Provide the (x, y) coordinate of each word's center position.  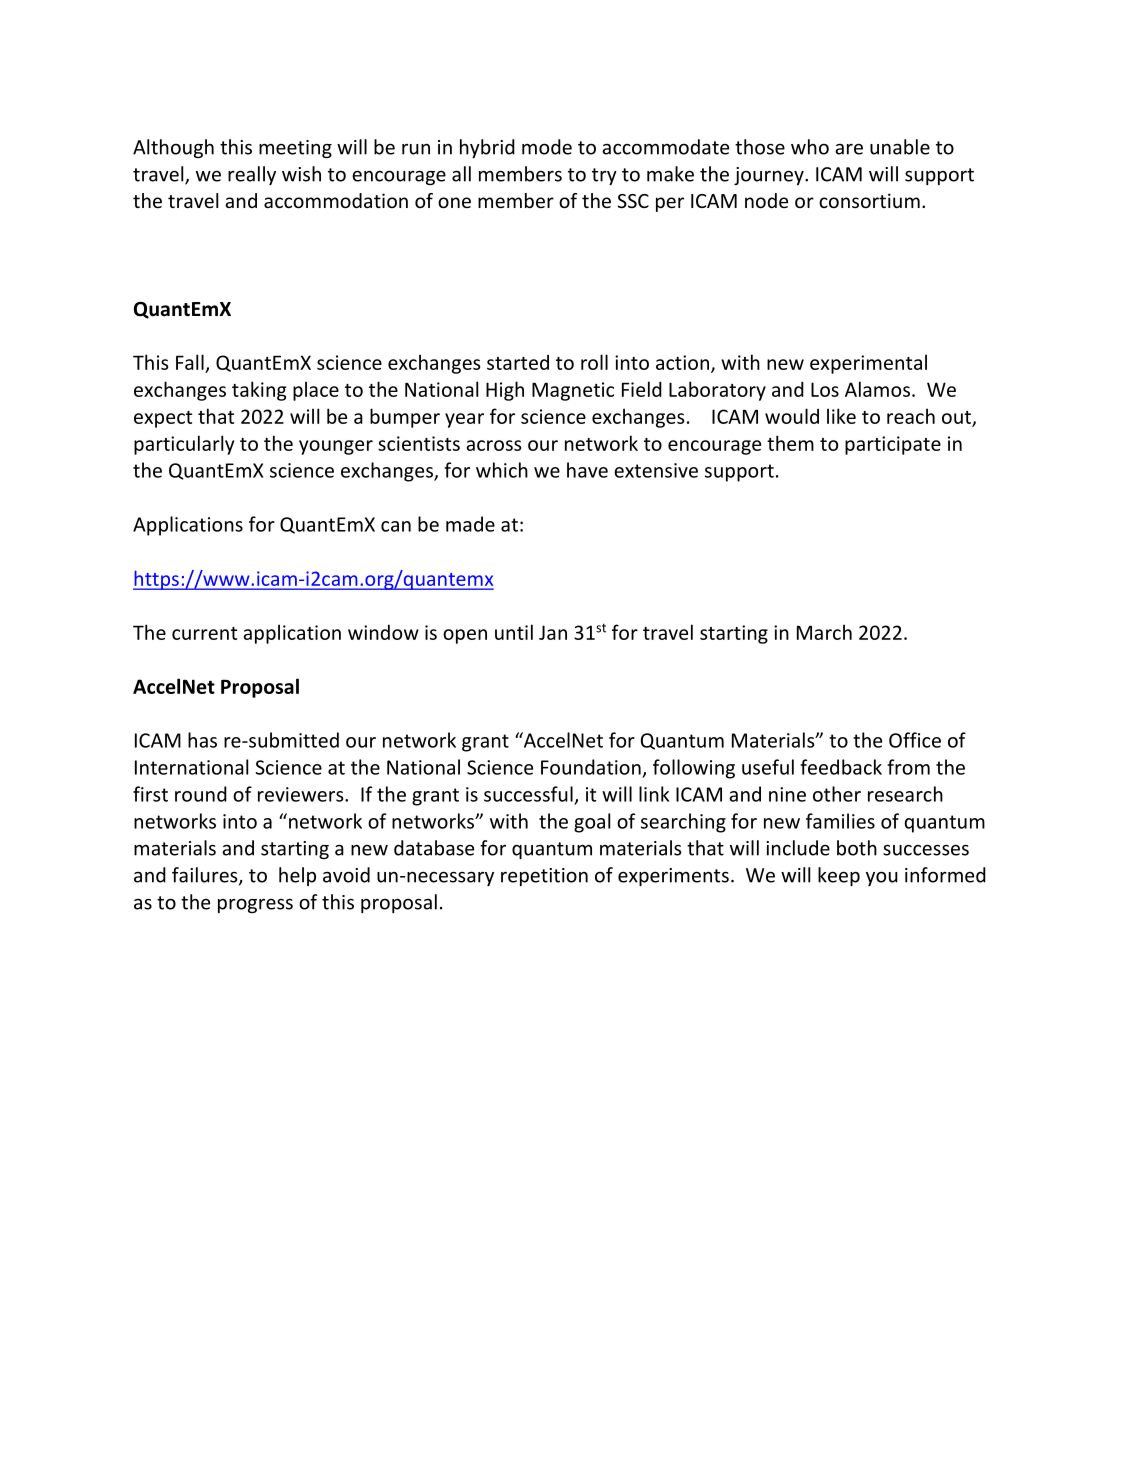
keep (839, 876)
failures (206, 876)
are (849, 149)
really (252, 175)
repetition (544, 877)
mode (547, 147)
